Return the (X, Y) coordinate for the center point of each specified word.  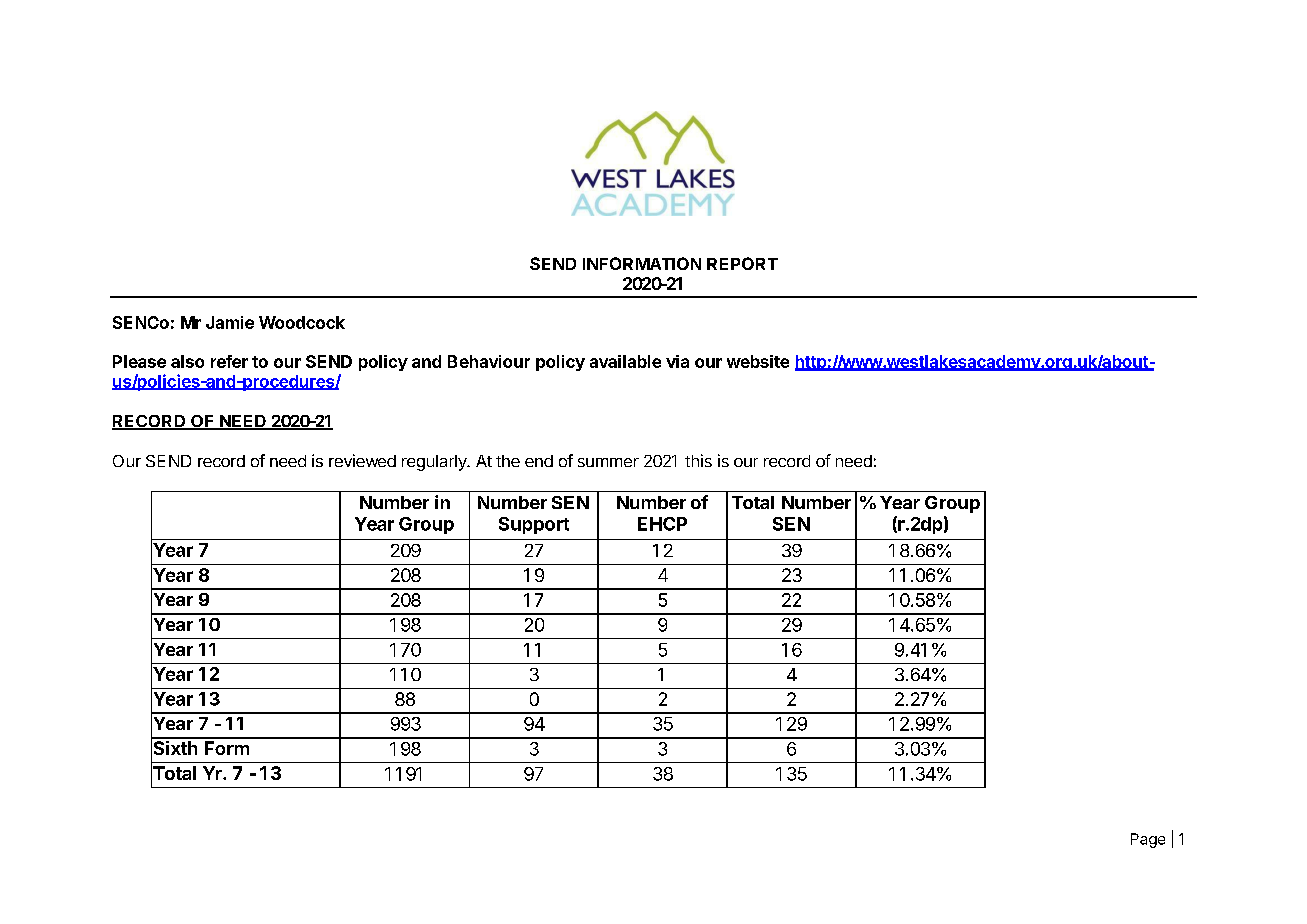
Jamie (230, 322)
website (758, 361)
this (698, 460)
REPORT (742, 263)
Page (1148, 840)
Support (534, 525)
